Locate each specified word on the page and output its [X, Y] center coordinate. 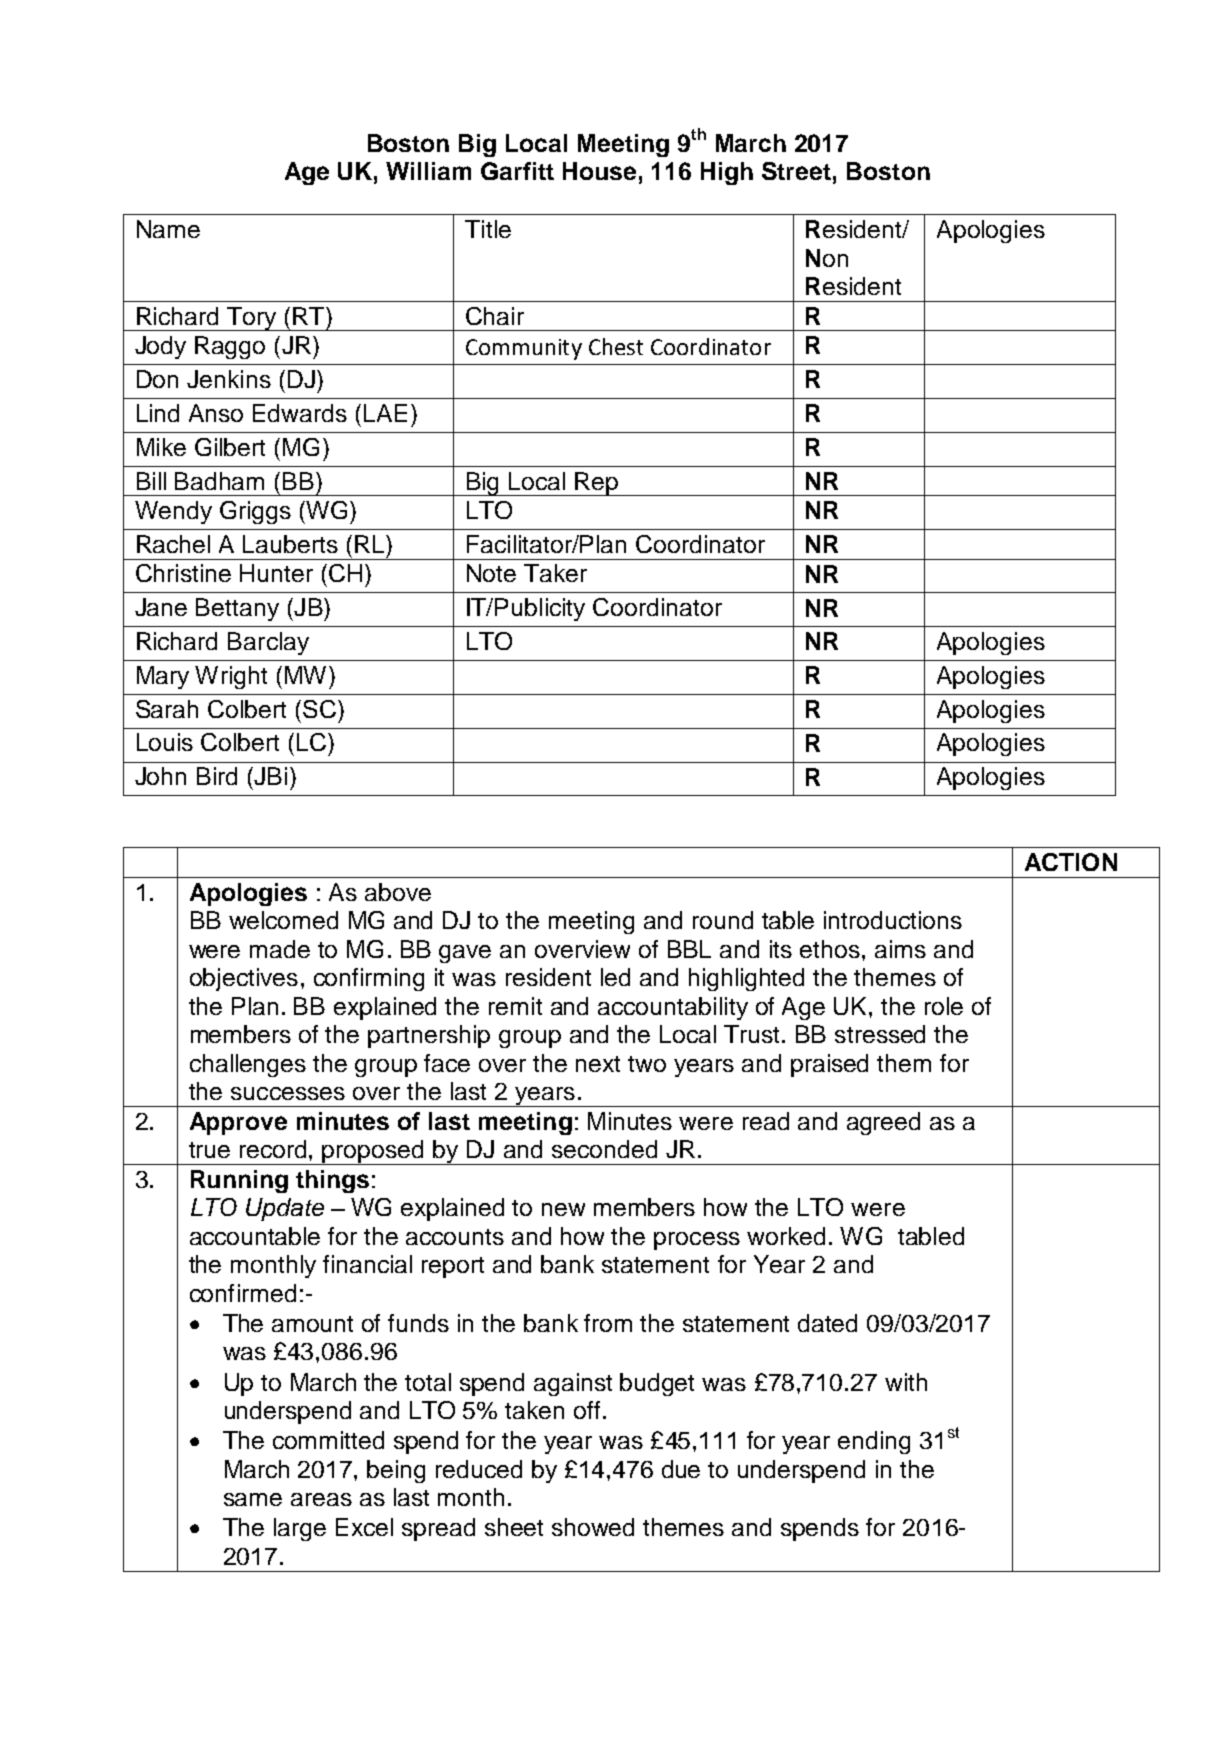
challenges [248, 1065]
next [598, 1064]
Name [168, 229]
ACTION [1071, 862]
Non [827, 258]
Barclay [268, 643]
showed [593, 1527]
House [599, 171]
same [253, 1499]
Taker [555, 573]
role [944, 1006]
